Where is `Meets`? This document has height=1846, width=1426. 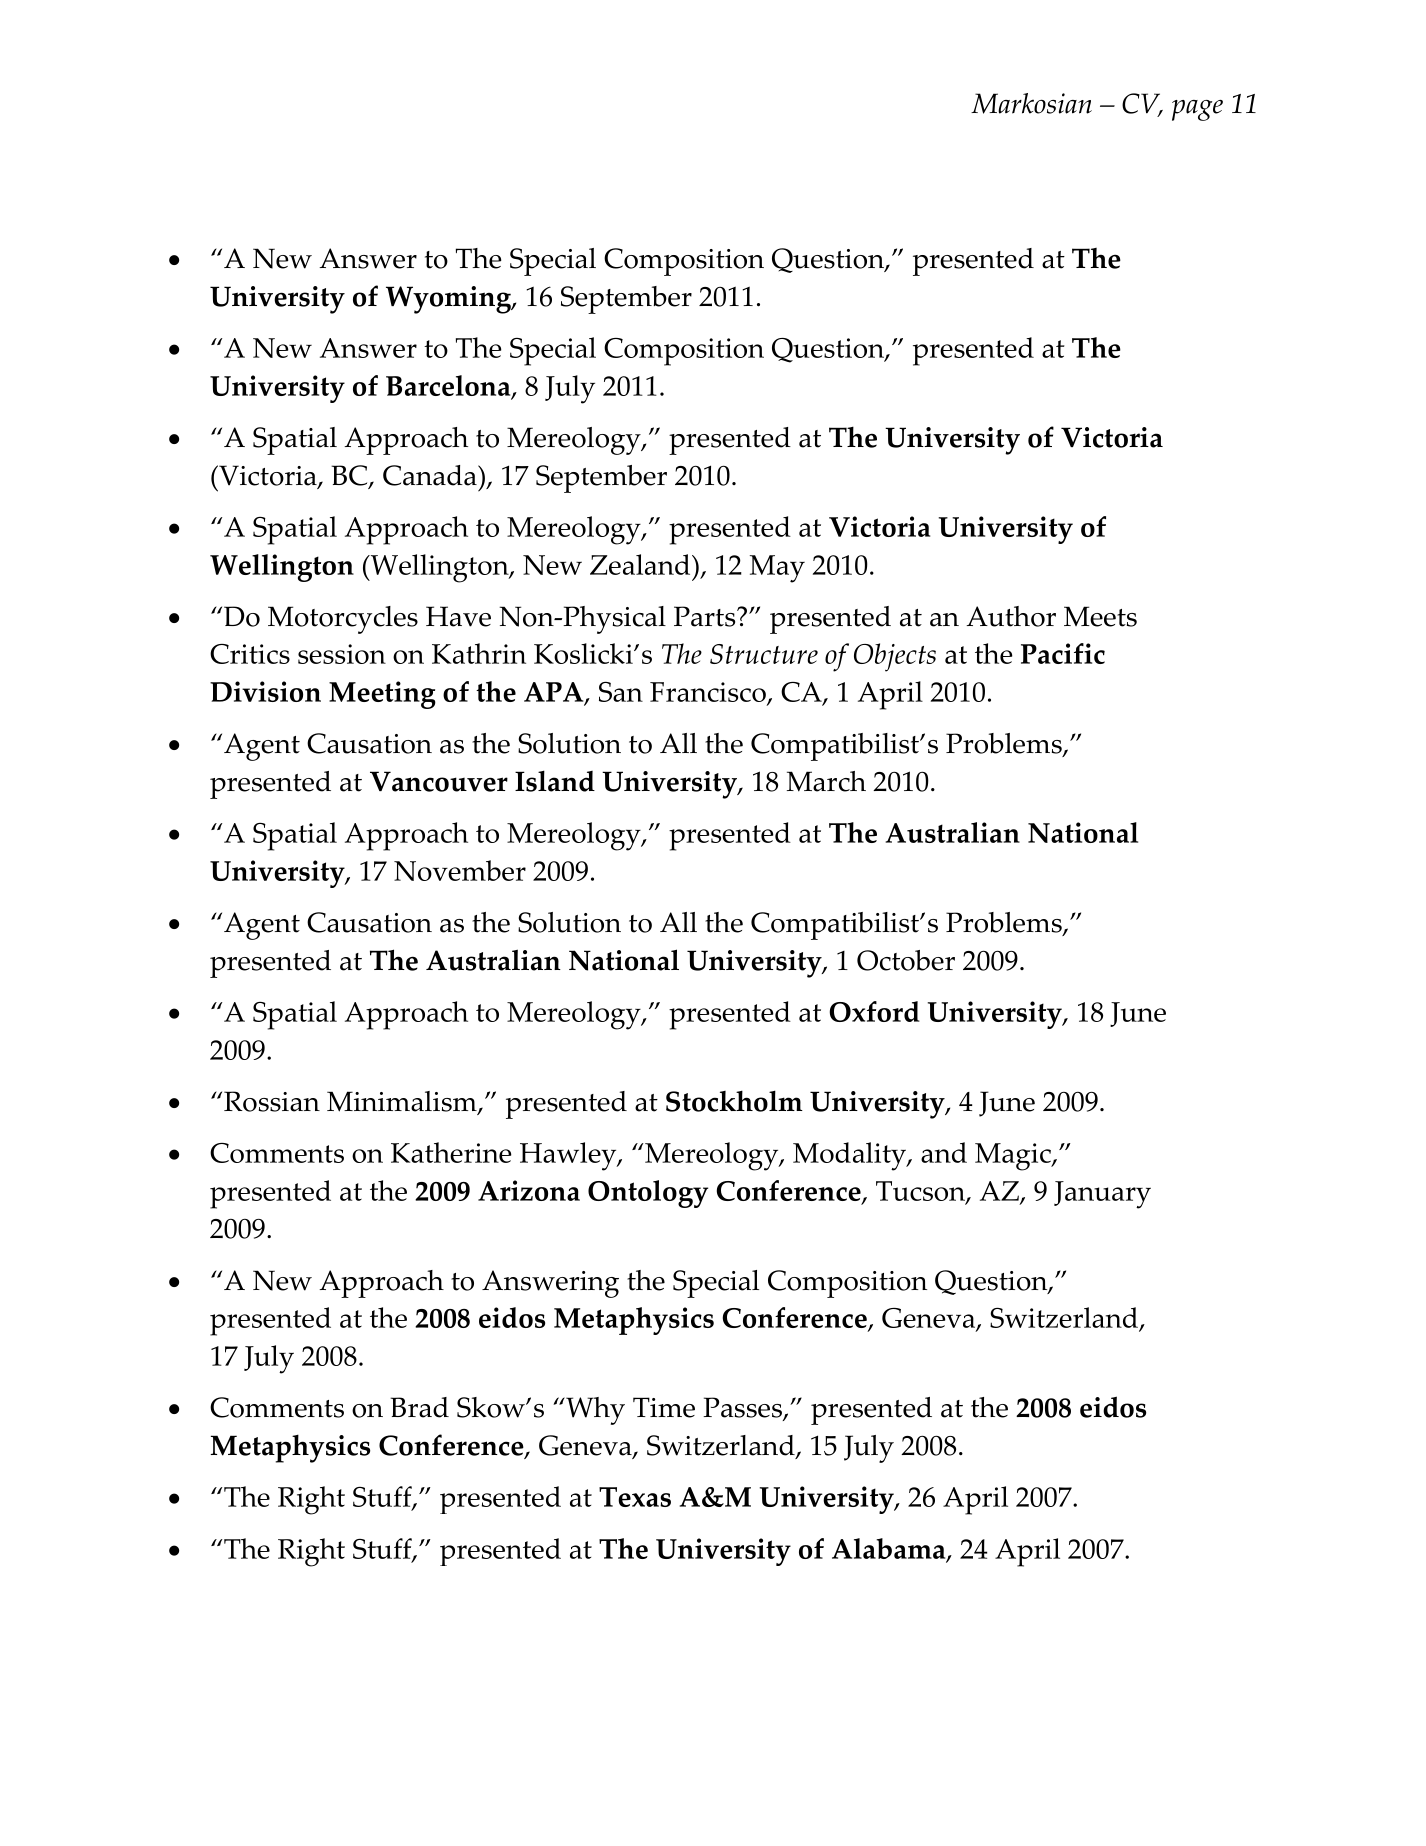 Meets is located at coordinates (1100, 616).
